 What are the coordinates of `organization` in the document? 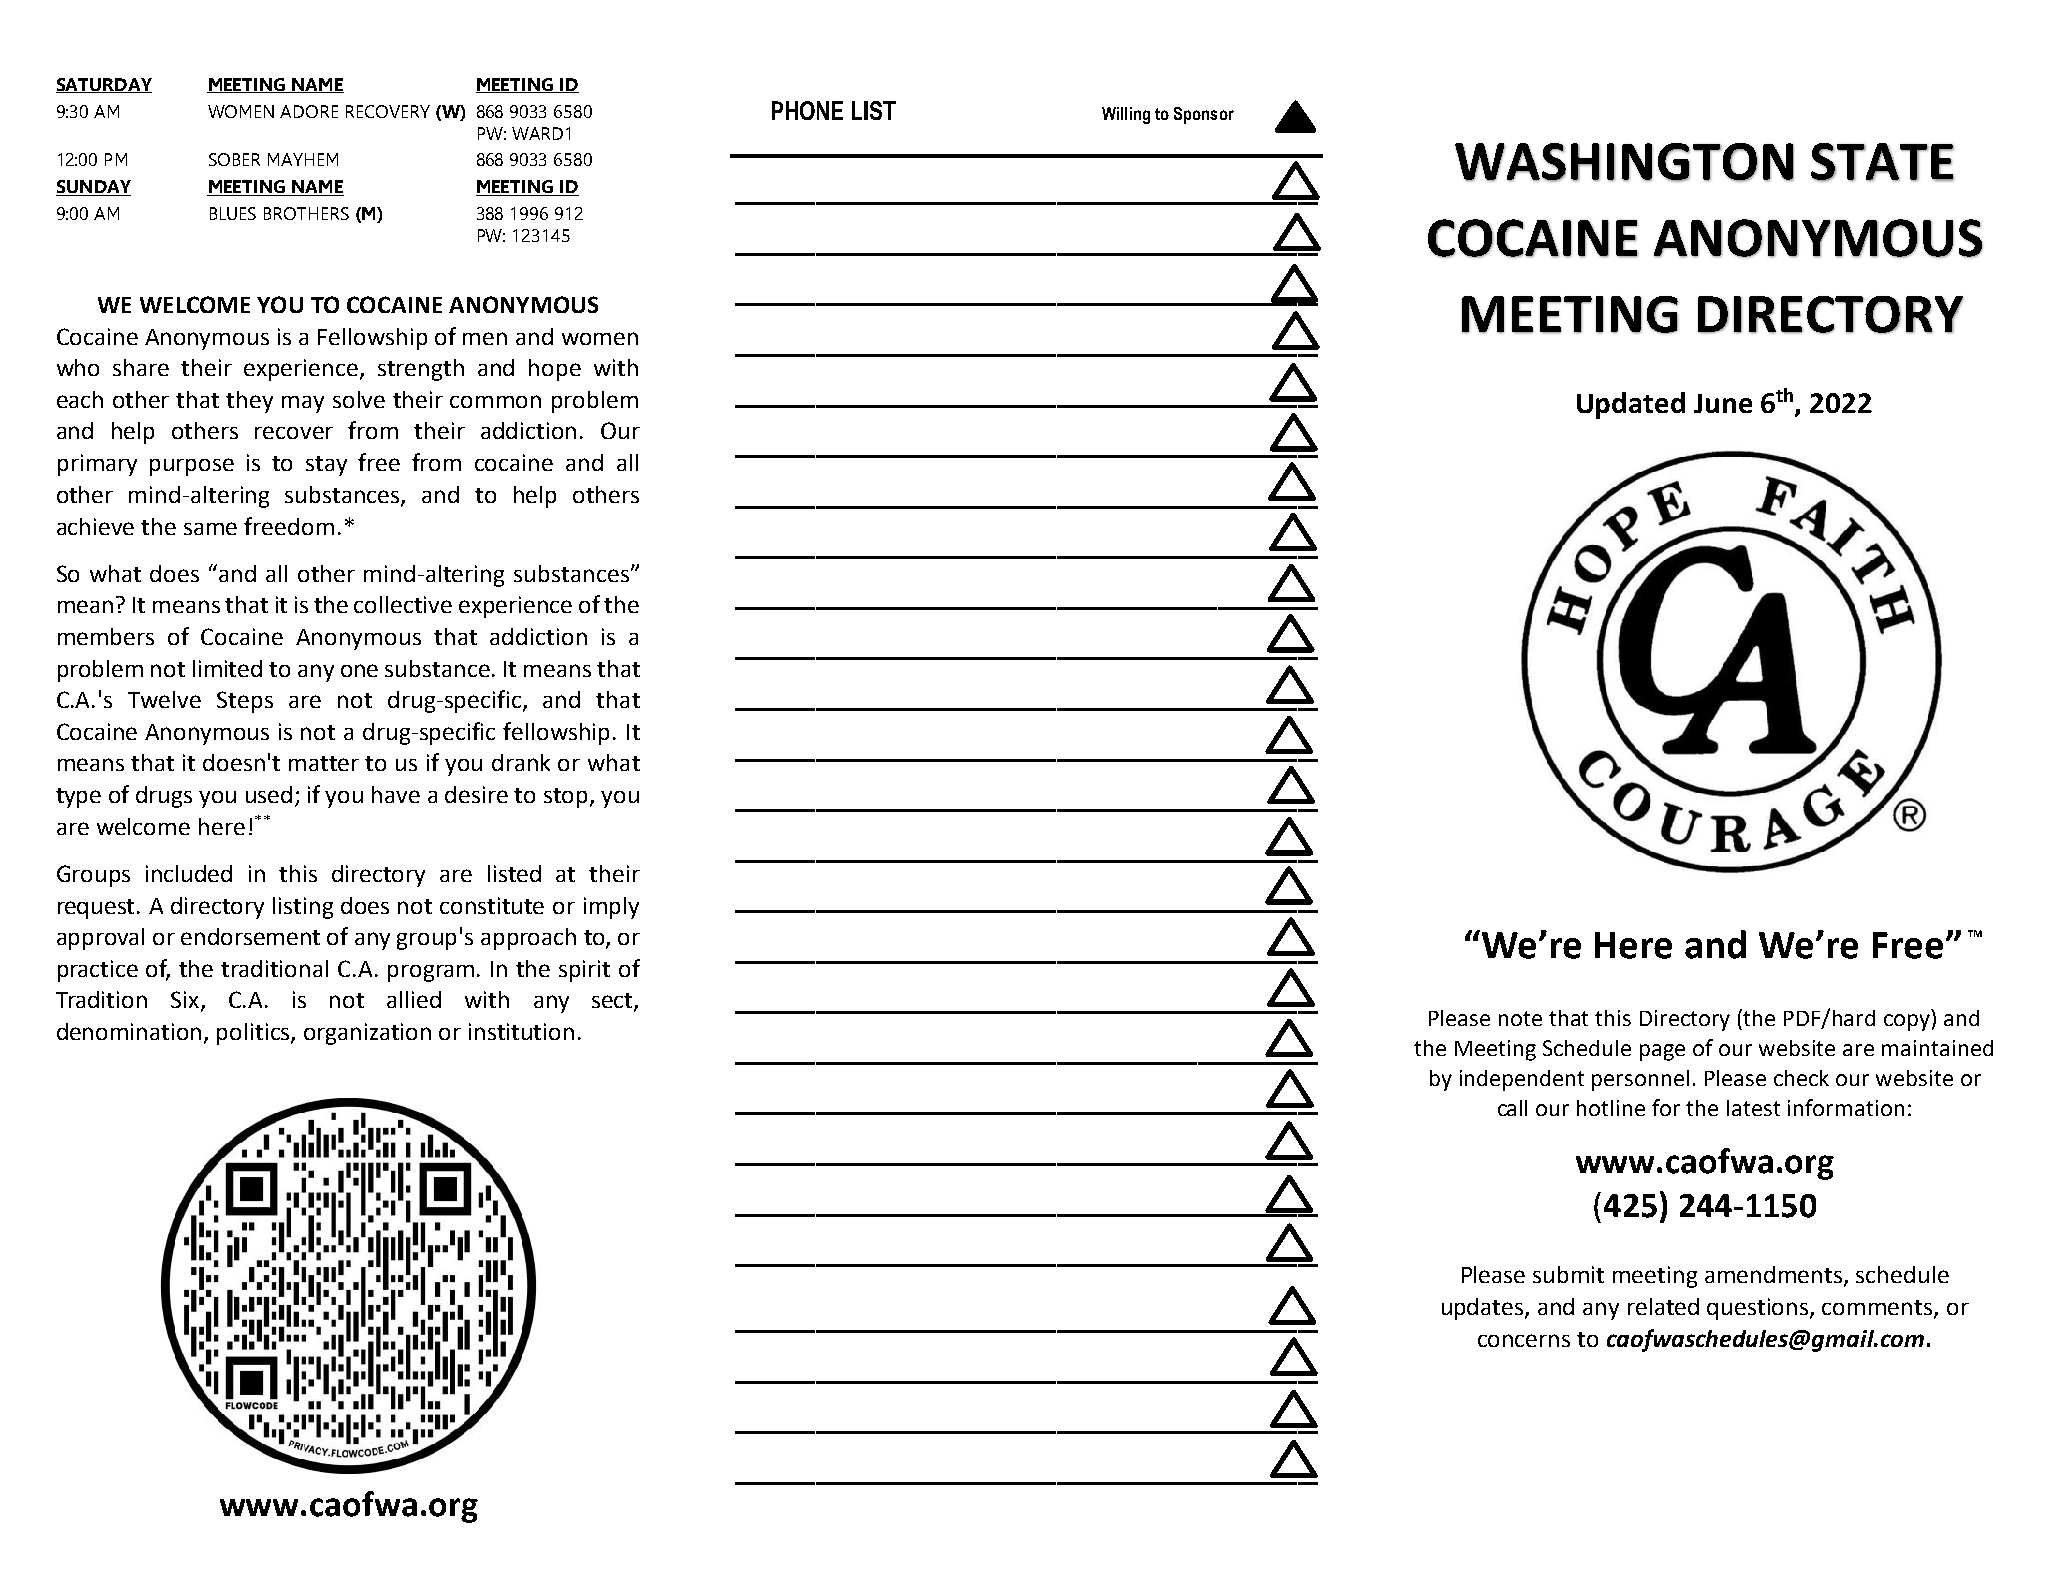 It's located at (367, 1034).
